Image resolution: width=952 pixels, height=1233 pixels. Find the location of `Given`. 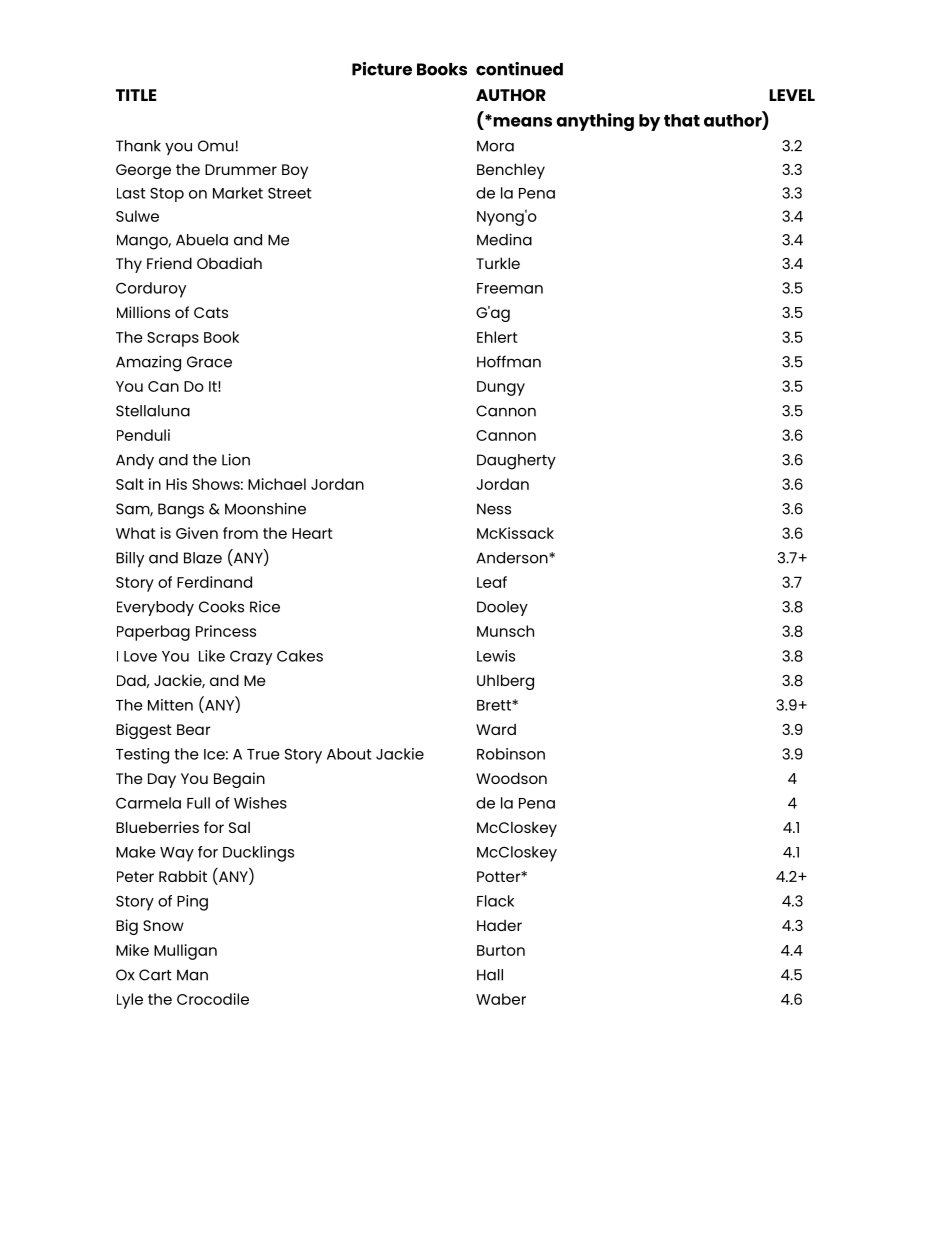

Given is located at coordinates (197, 533).
